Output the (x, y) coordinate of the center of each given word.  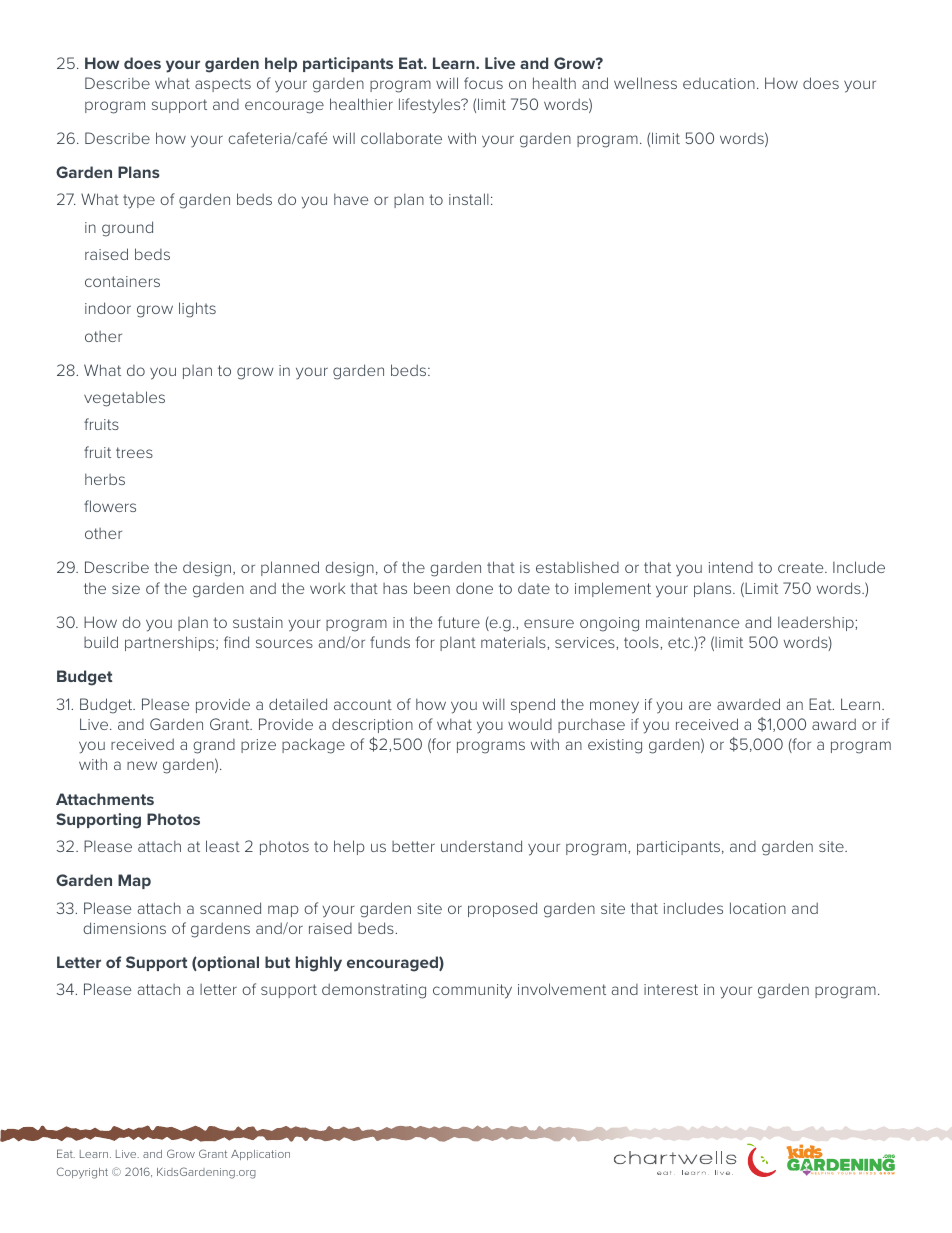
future (459, 622)
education (719, 83)
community (472, 991)
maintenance (692, 622)
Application (260, 1155)
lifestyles (431, 106)
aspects (223, 85)
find (236, 642)
